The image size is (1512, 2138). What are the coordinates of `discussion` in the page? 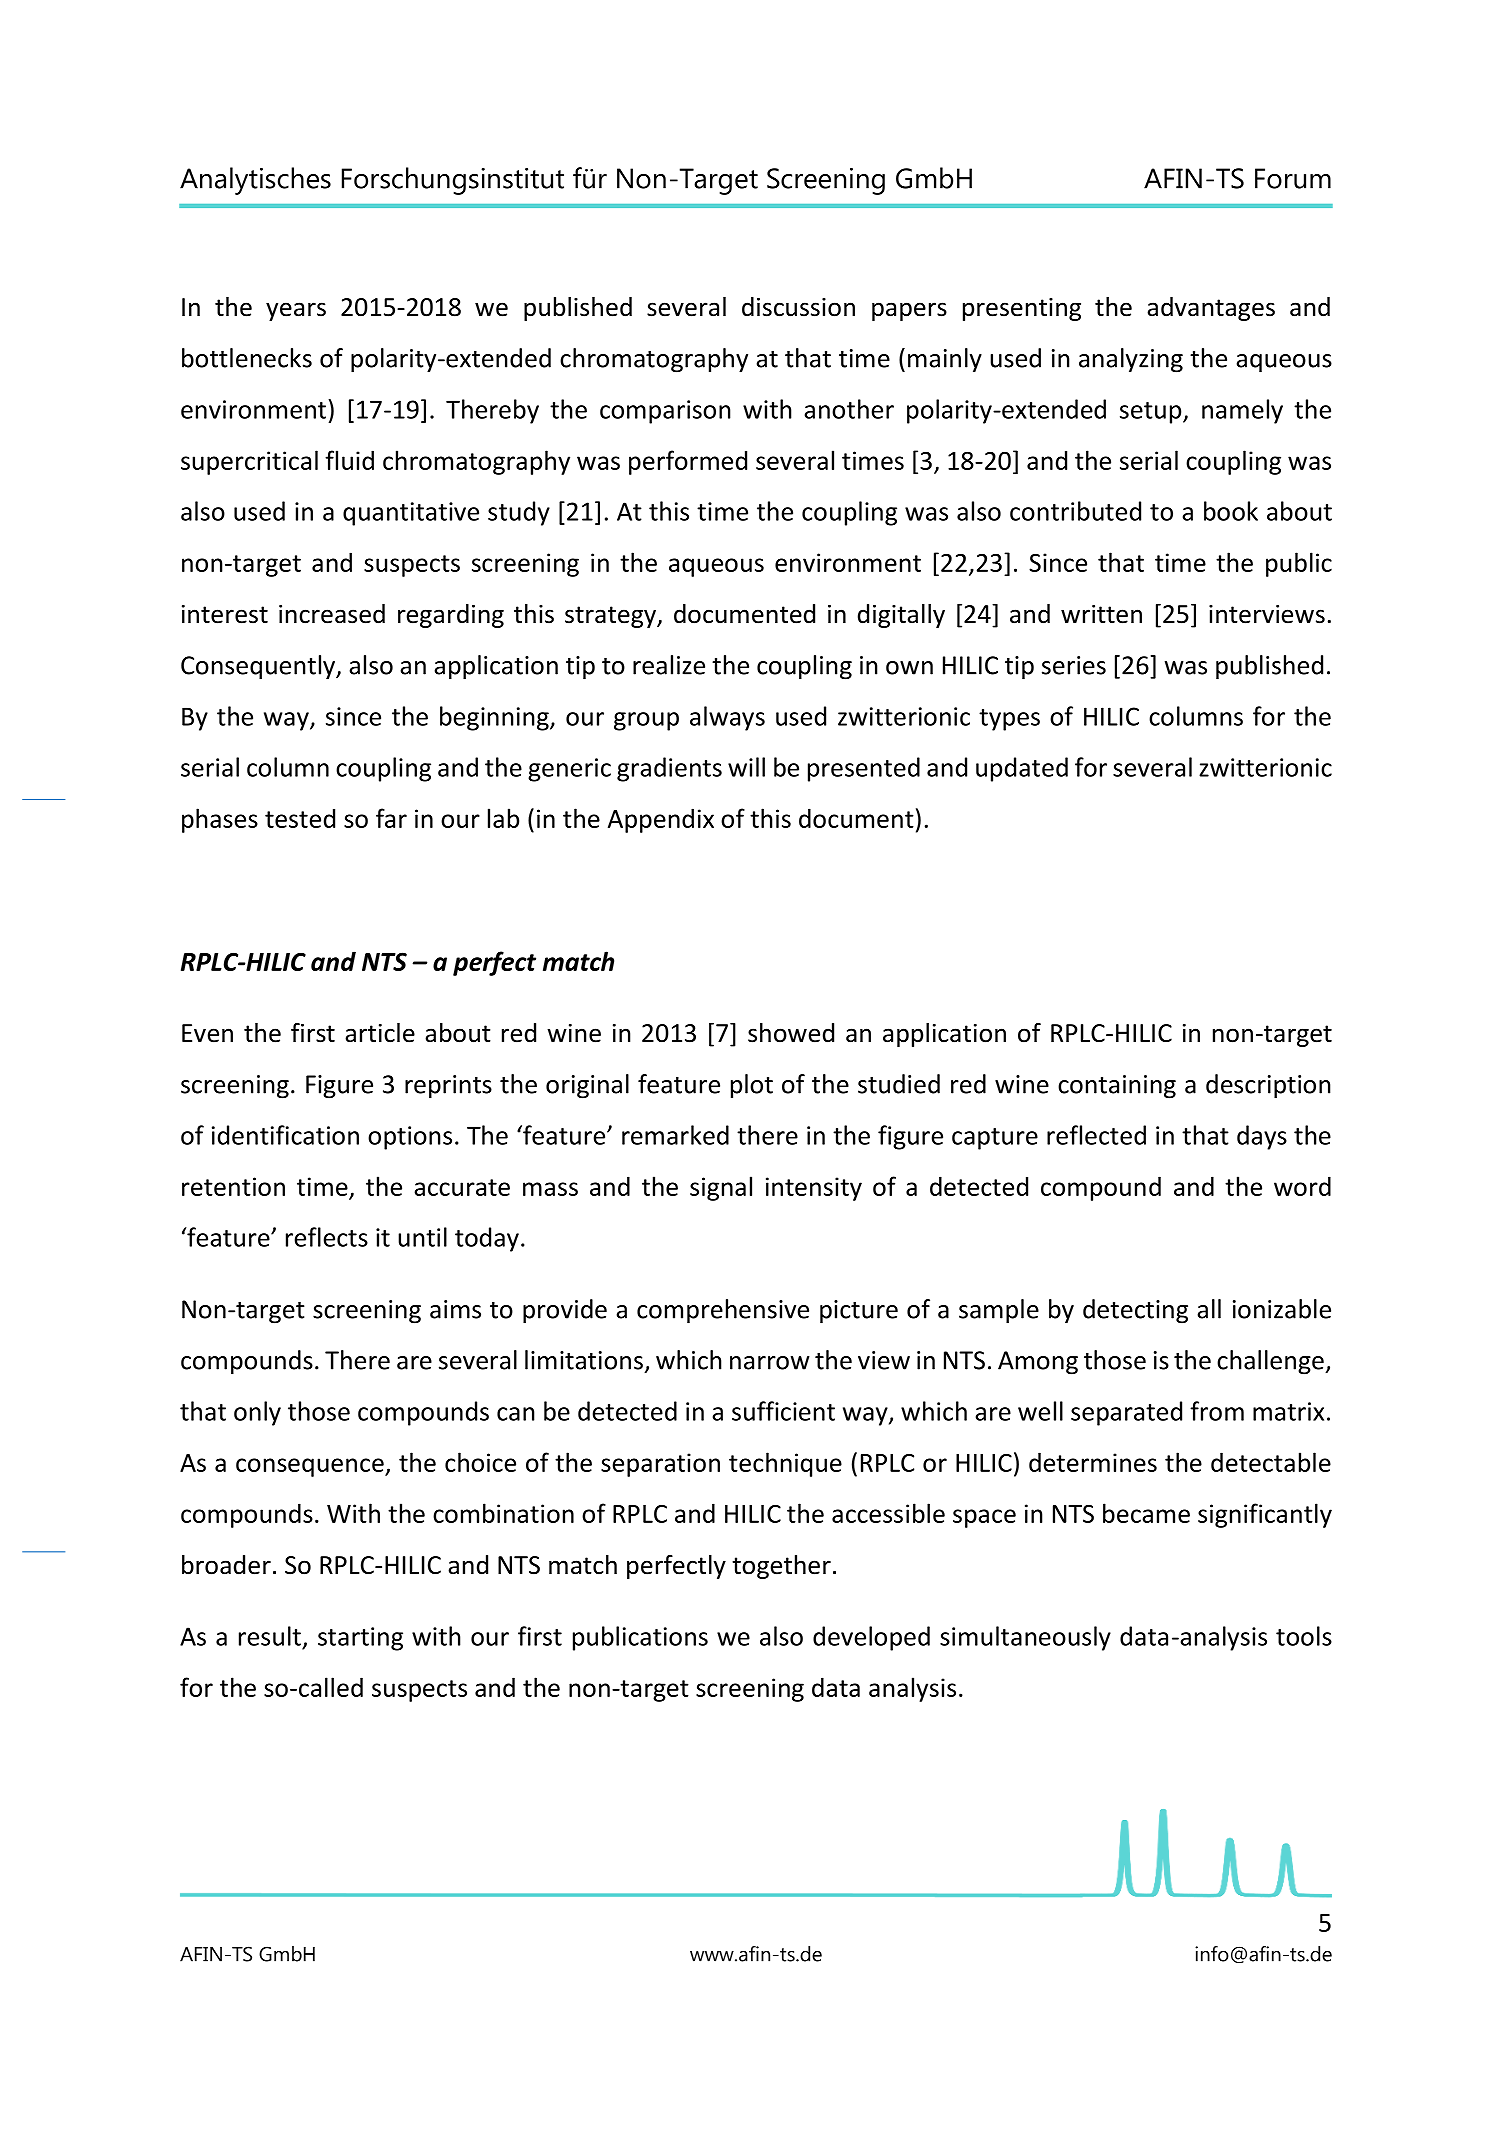 It's located at (798, 307).
